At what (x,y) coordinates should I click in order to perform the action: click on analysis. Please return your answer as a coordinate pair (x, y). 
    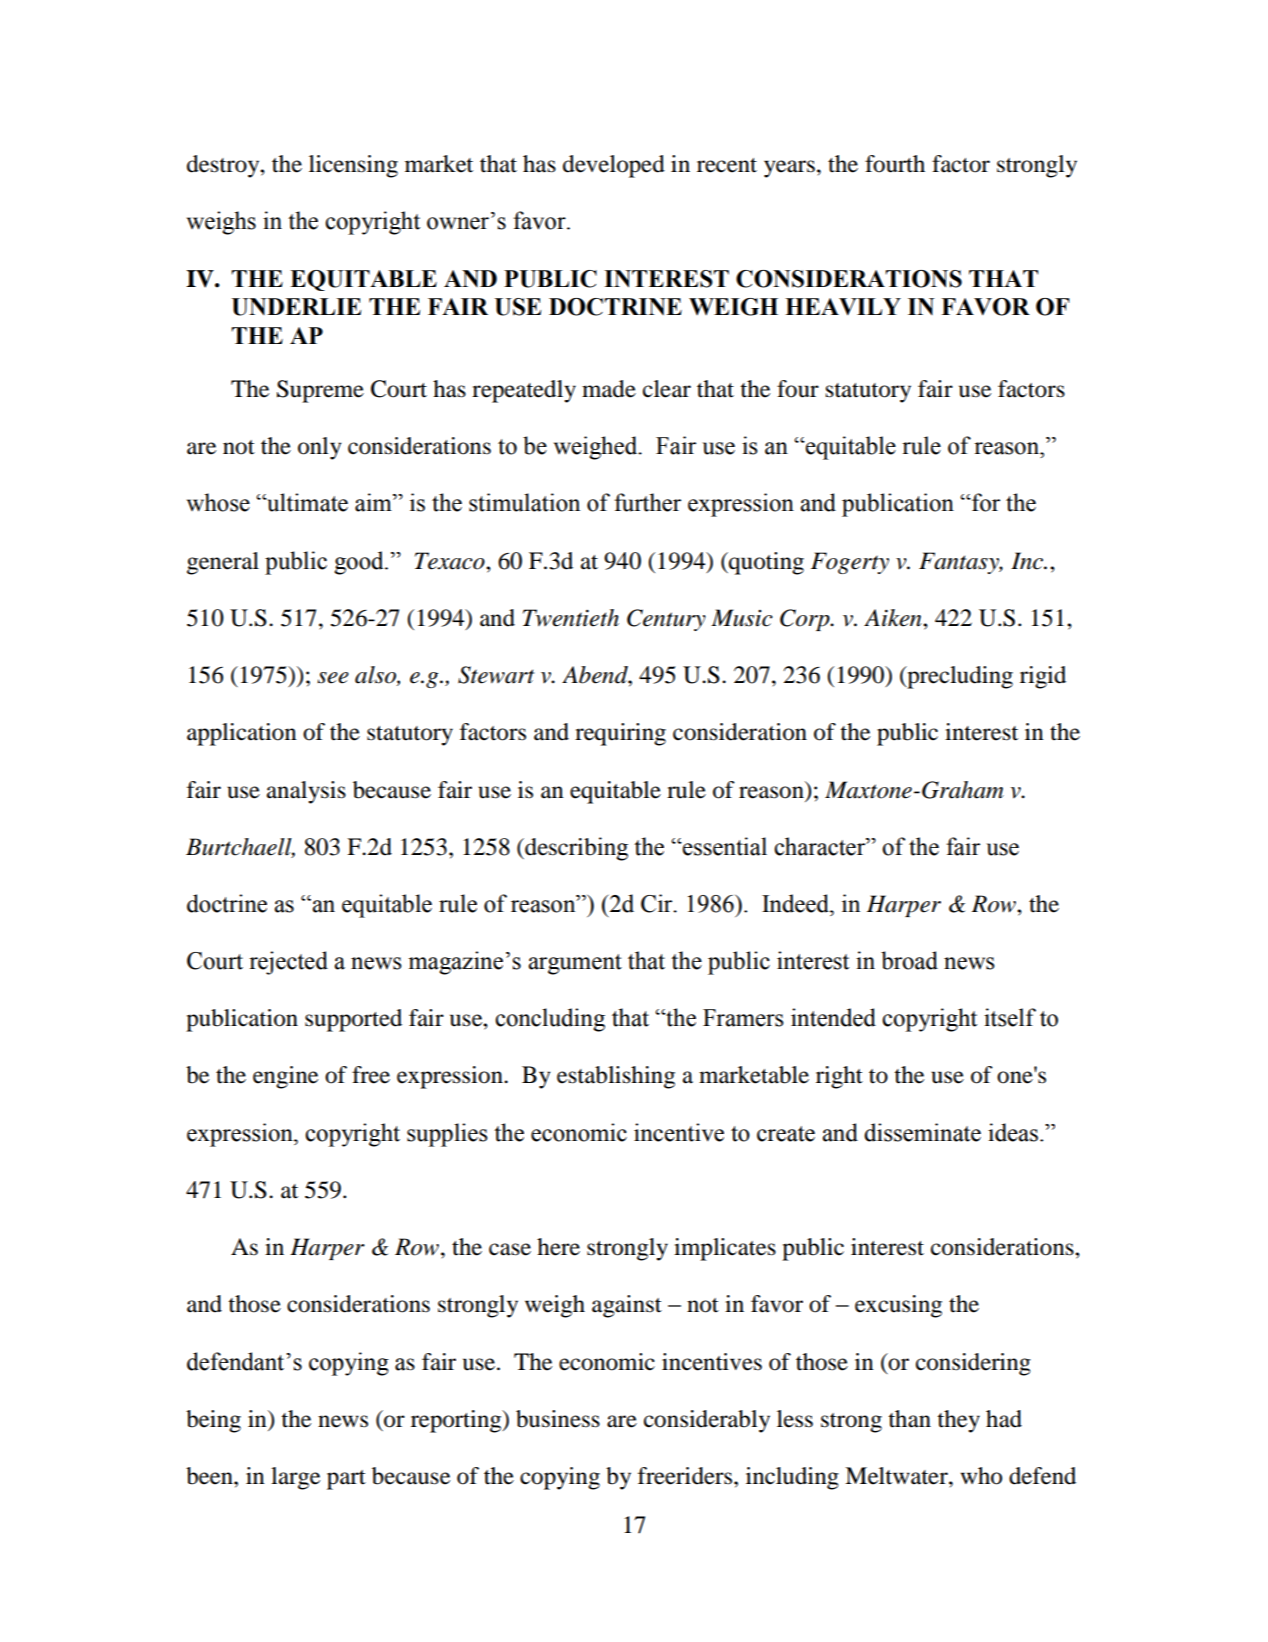
    Looking at the image, I should click on (306, 792).
